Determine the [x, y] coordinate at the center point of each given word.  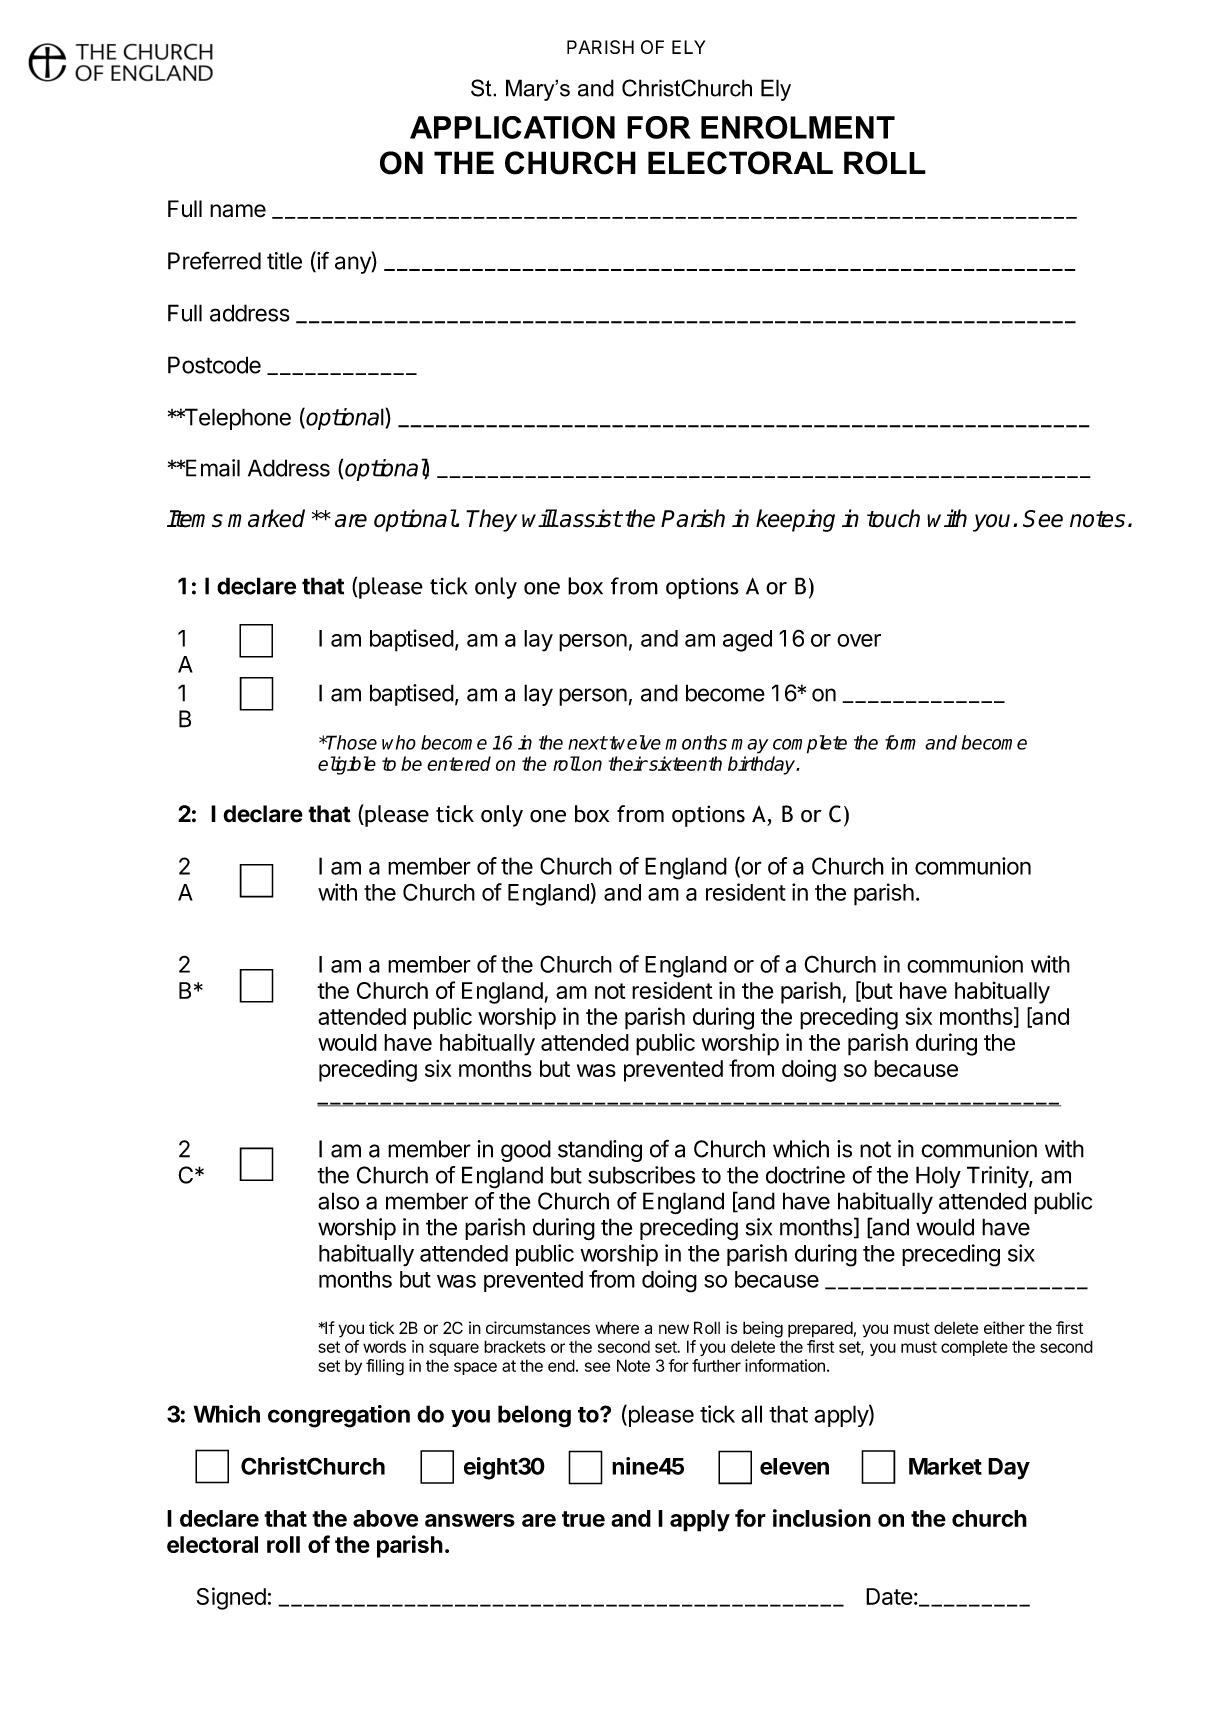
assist [590, 518]
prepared [820, 1329]
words [384, 1347]
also [338, 1201]
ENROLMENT [798, 127]
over [859, 640]
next [587, 743]
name [238, 211]
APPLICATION [512, 127]
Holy [938, 1177]
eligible [347, 765]
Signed [231, 1598]
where [617, 1327]
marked [266, 518]
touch [893, 518]
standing [600, 1151]
